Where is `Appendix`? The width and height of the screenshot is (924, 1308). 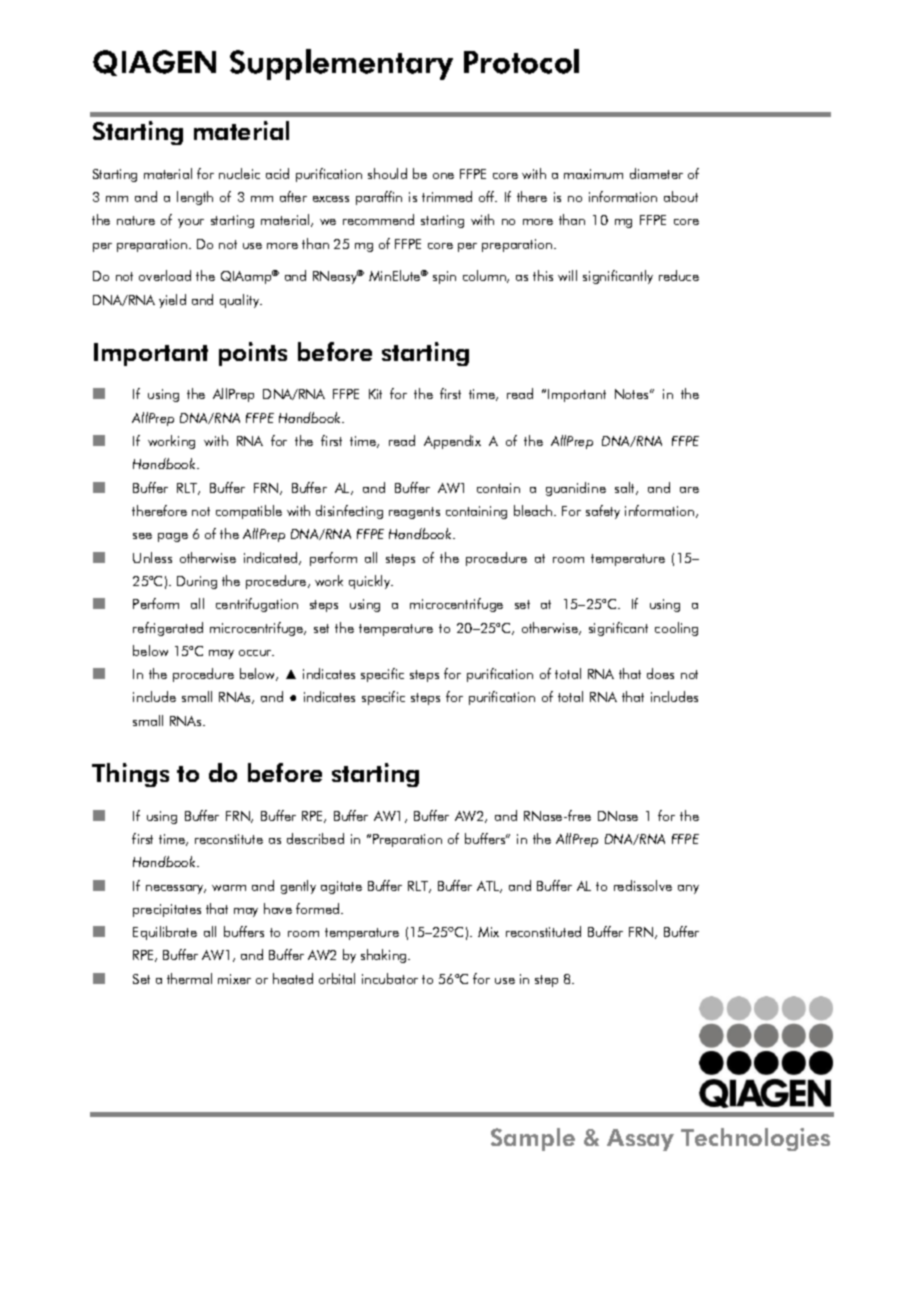 Appendix is located at coordinates (452, 442).
